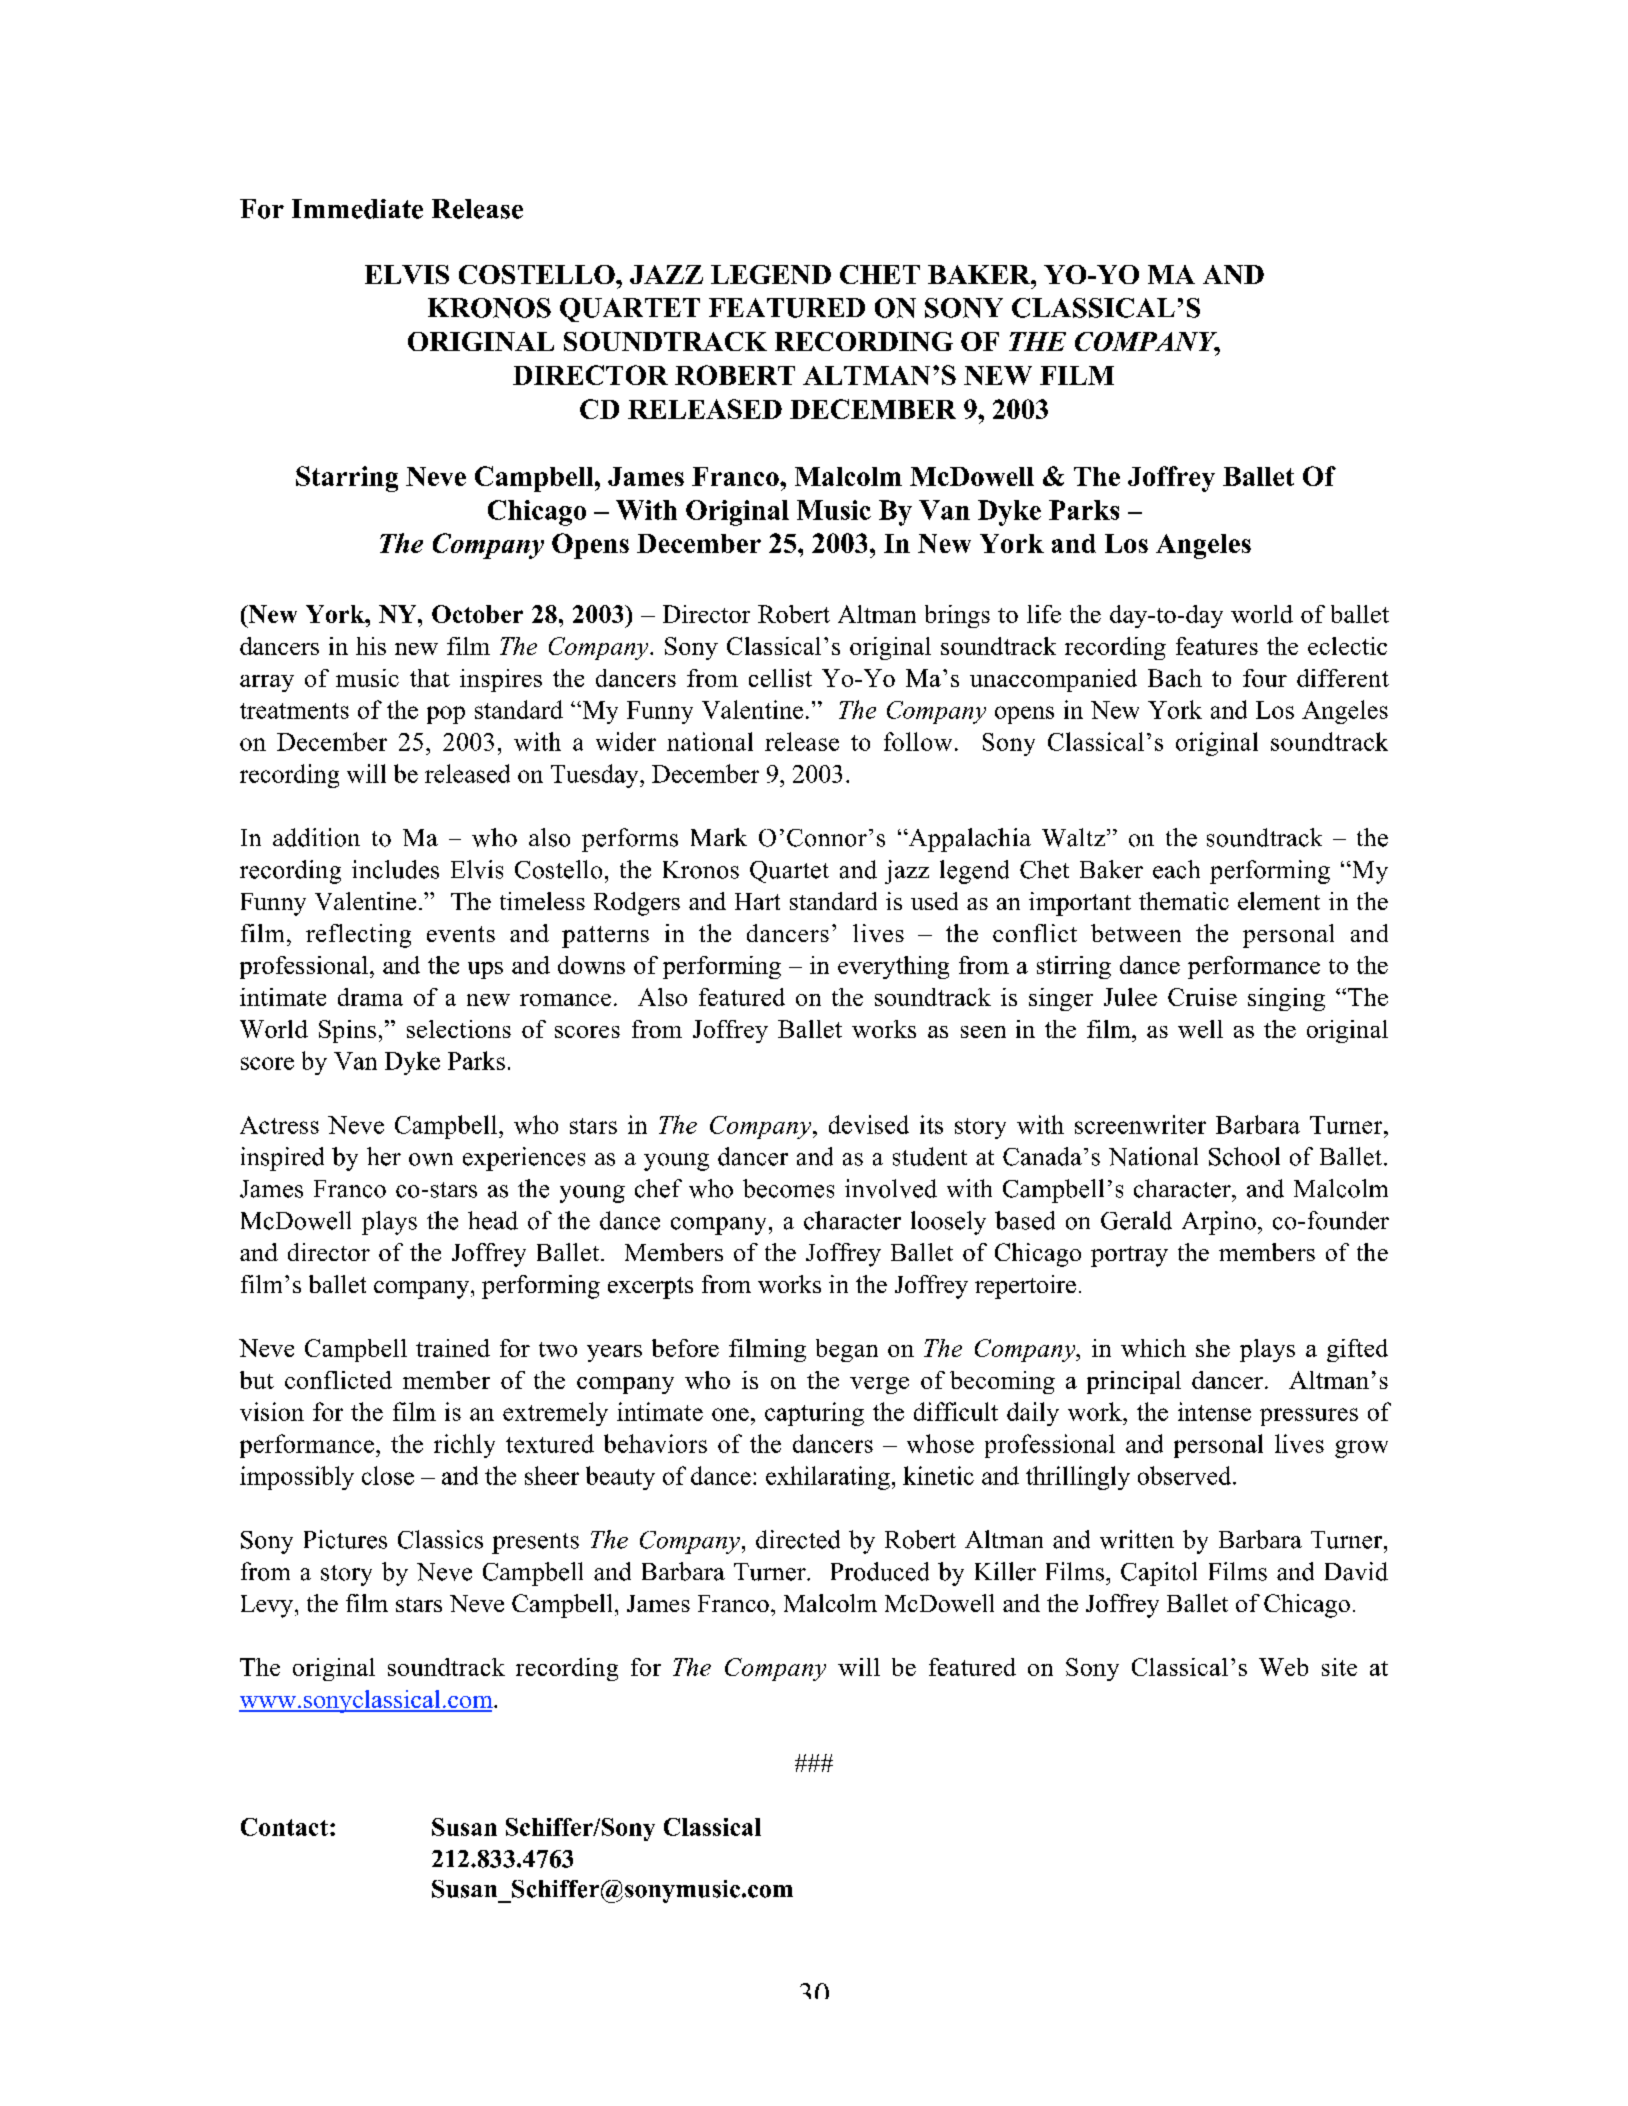 The width and height of the page is (1628, 2106). I want to click on portray, so click(1129, 1256).
